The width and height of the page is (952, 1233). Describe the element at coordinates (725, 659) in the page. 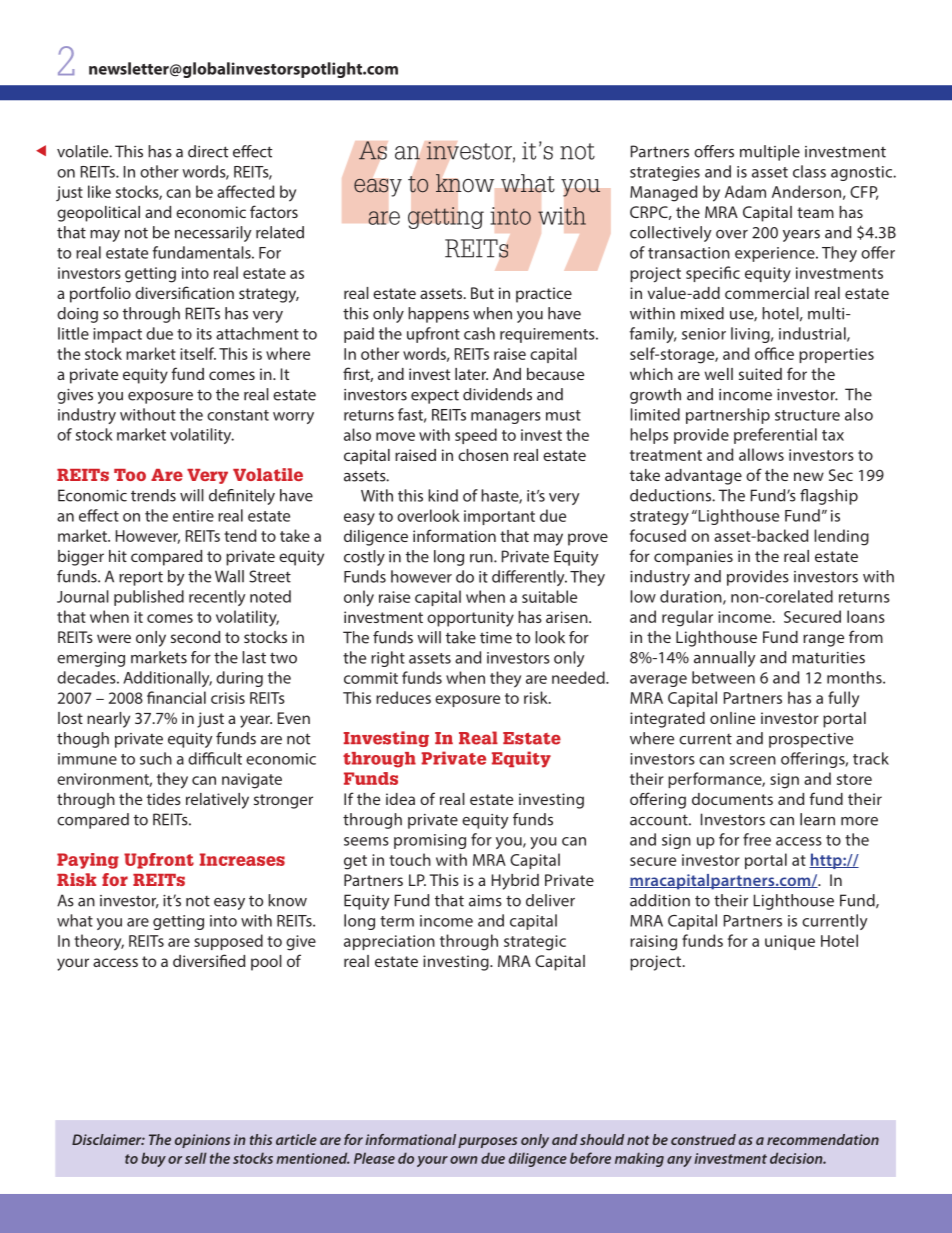

I see `annually` at that location.
